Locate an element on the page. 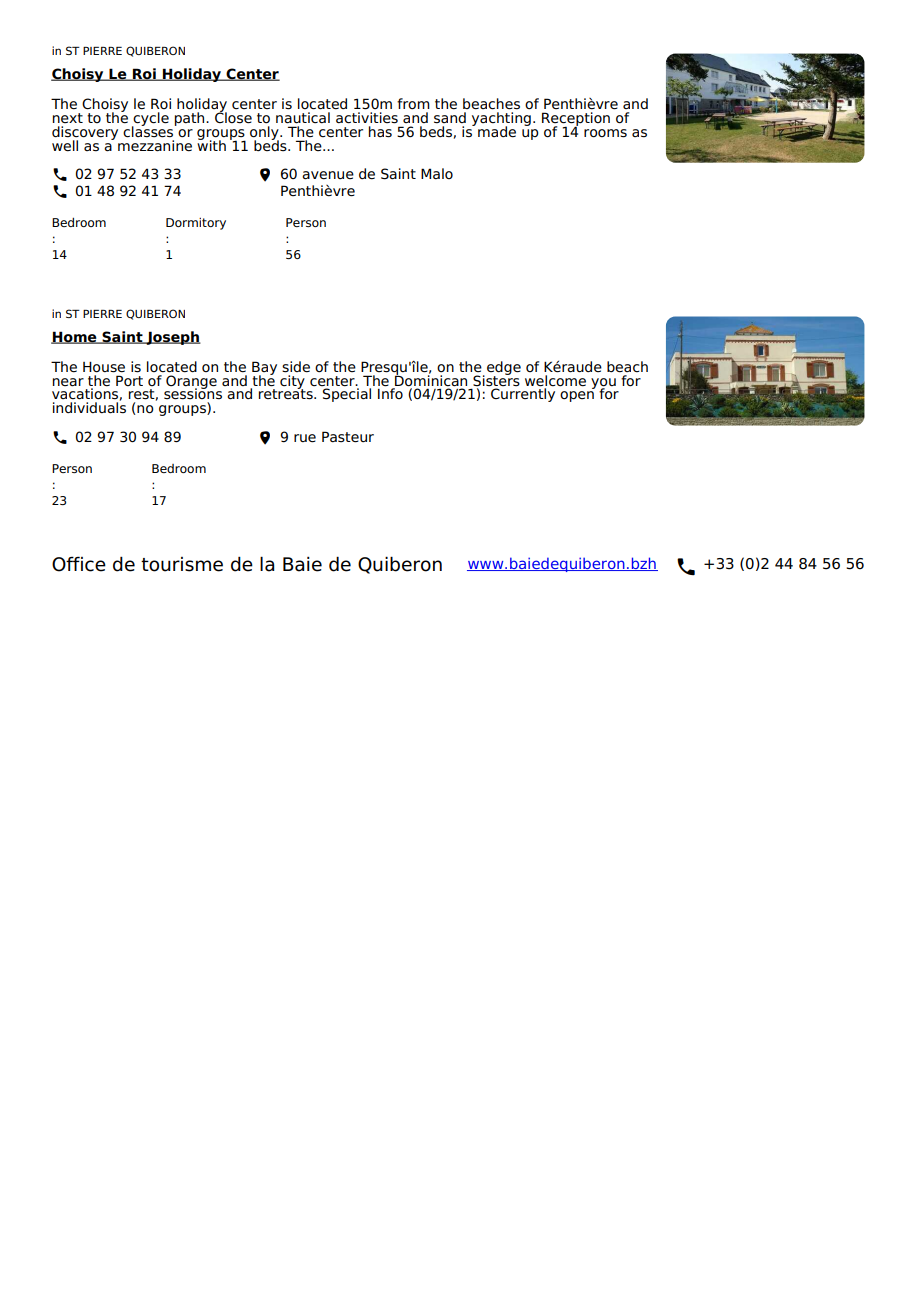 The height and width of the image is (1308, 924). rooms is located at coordinates (605, 133).
